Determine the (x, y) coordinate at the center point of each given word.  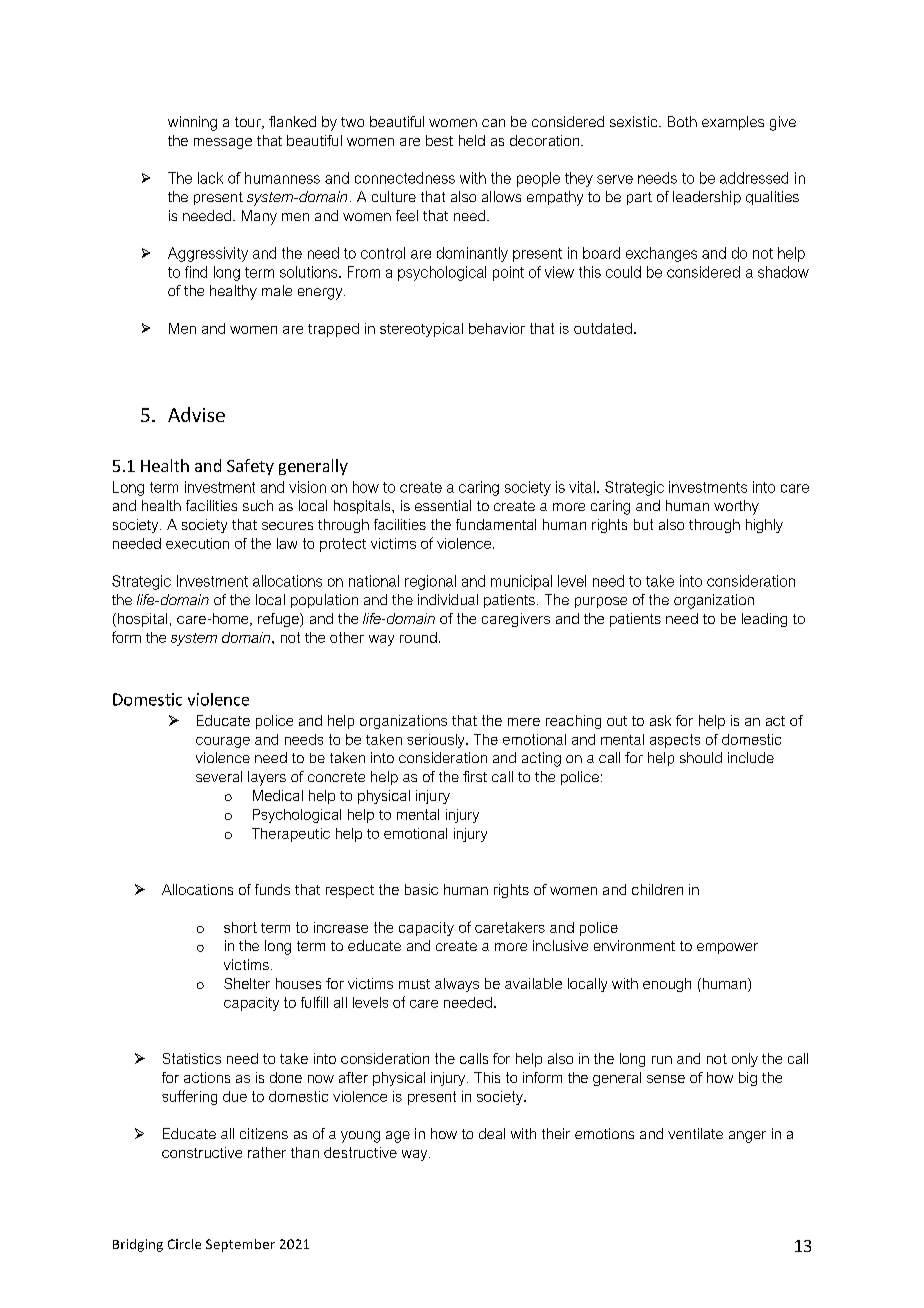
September (240, 1245)
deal (492, 1133)
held (472, 140)
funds (272, 889)
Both (682, 121)
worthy (736, 507)
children (657, 889)
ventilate (695, 1133)
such (258, 505)
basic (421, 889)
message (223, 143)
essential (443, 505)
